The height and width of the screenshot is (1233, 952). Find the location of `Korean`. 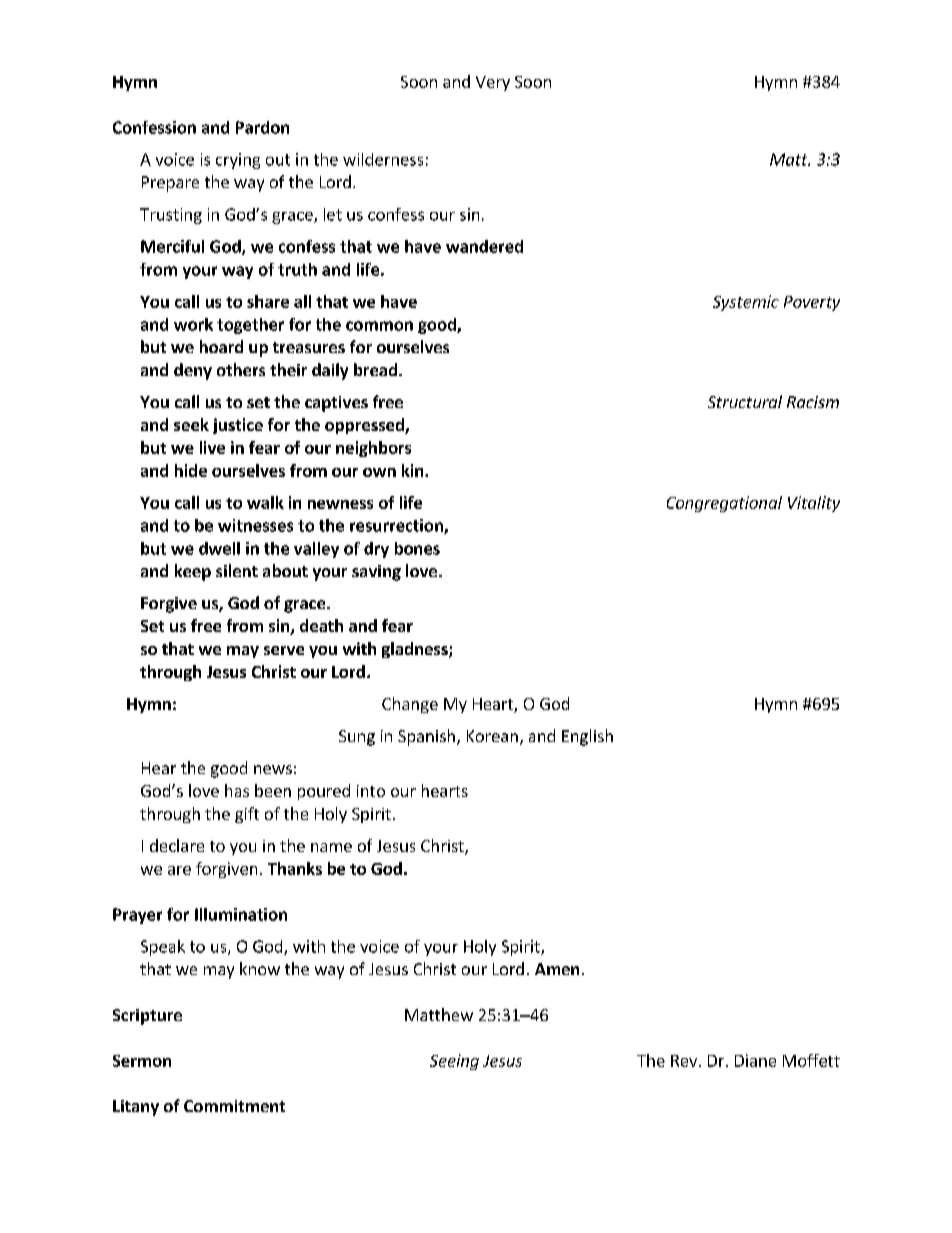

Korean is located at coordinates (492, 736).
